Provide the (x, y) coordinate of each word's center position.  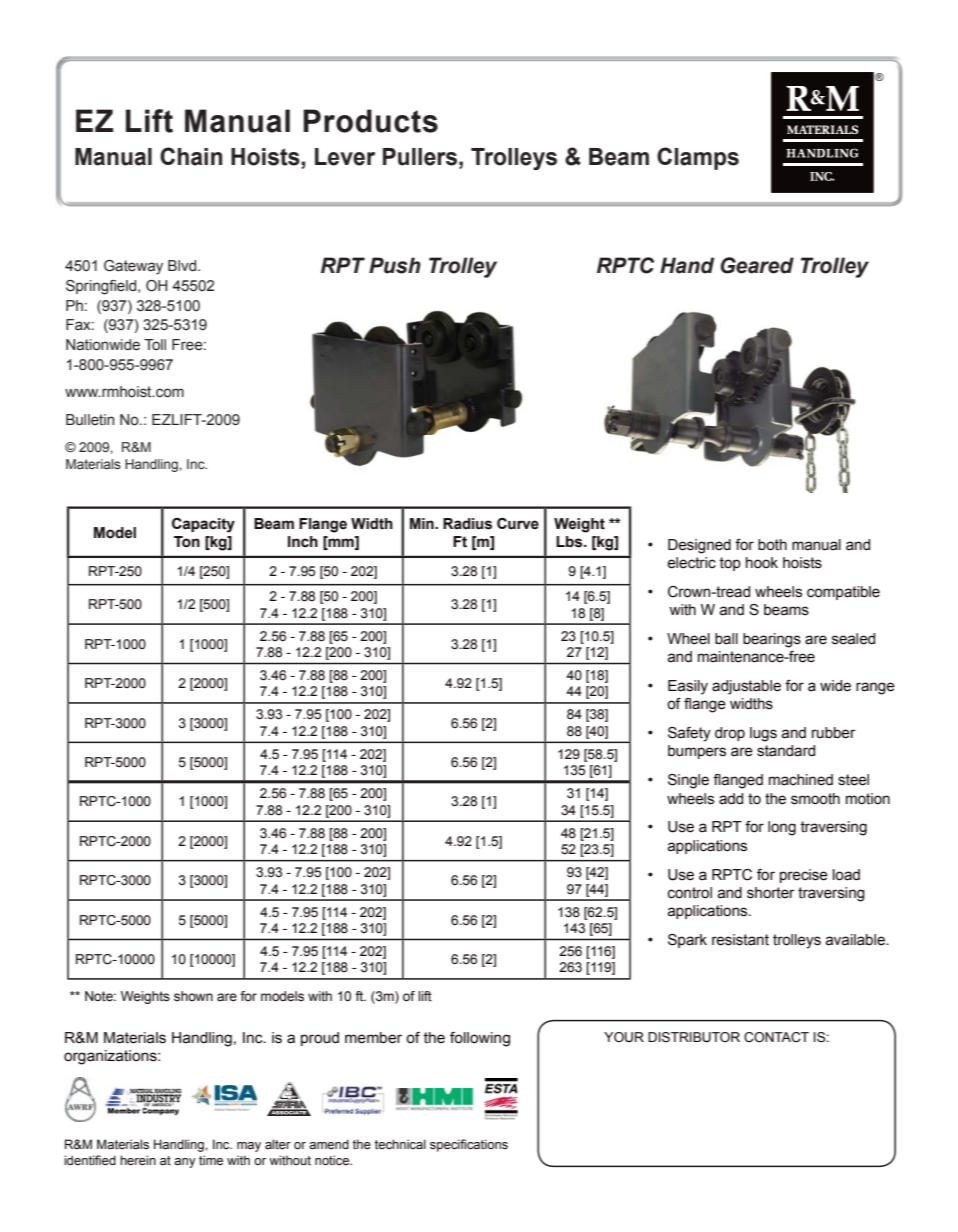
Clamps (698, 158)
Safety (689, 734)
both (772, 545)
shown (193, 996)
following (480, 1039)
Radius (467, 524)
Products (370, 121)
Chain (191, 156)
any (185, 1163)
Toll (155, 344)
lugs (763, 734)
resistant (740, 940)
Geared (757, 265)
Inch (303, 542)
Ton (187, 542)
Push (395, 265)
